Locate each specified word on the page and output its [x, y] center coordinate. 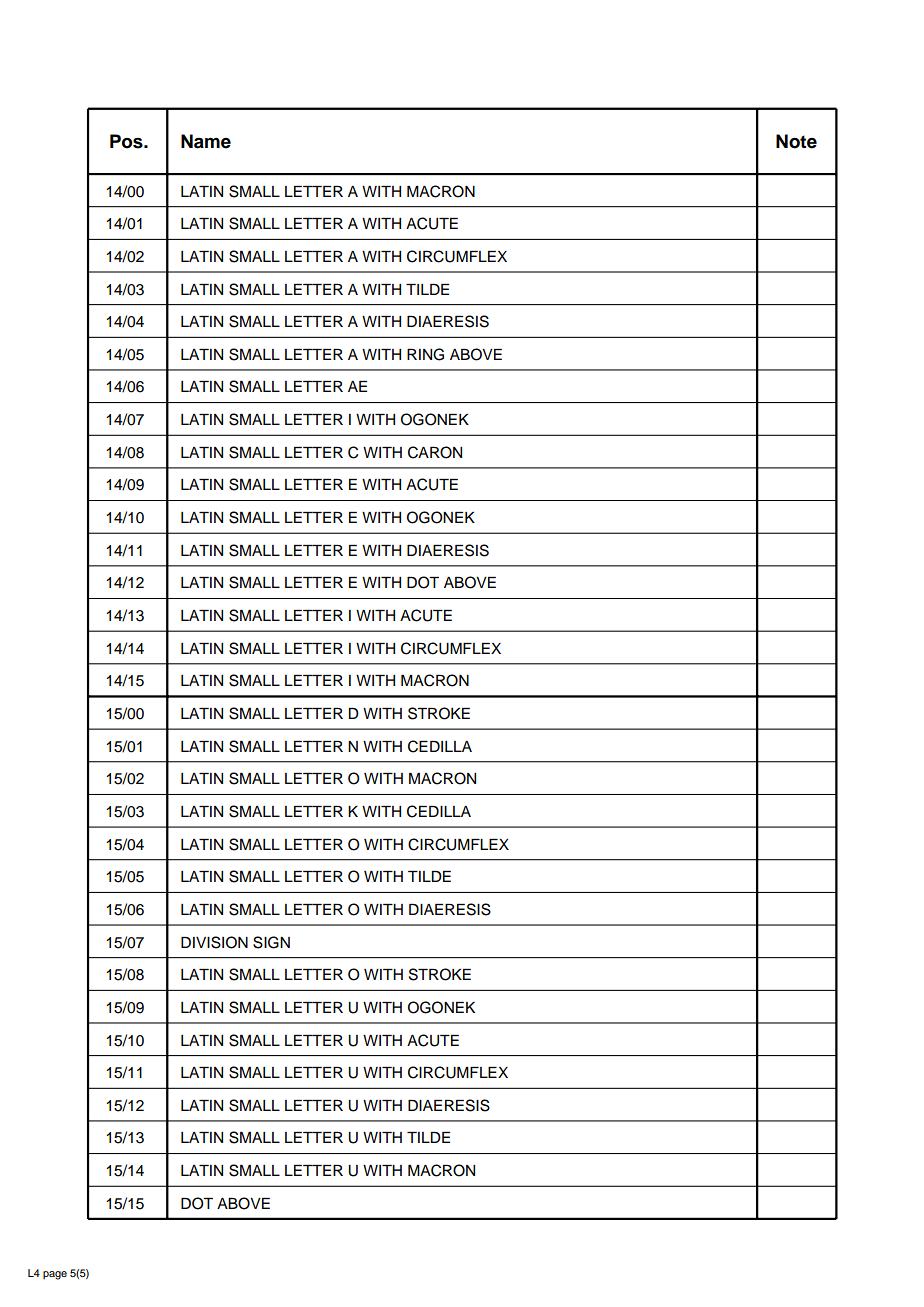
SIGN [271, 942]
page [55, 1275]
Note [796, 141]
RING [425, 354]
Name [206, 141]
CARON [435, 452]
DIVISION [214, 942]
